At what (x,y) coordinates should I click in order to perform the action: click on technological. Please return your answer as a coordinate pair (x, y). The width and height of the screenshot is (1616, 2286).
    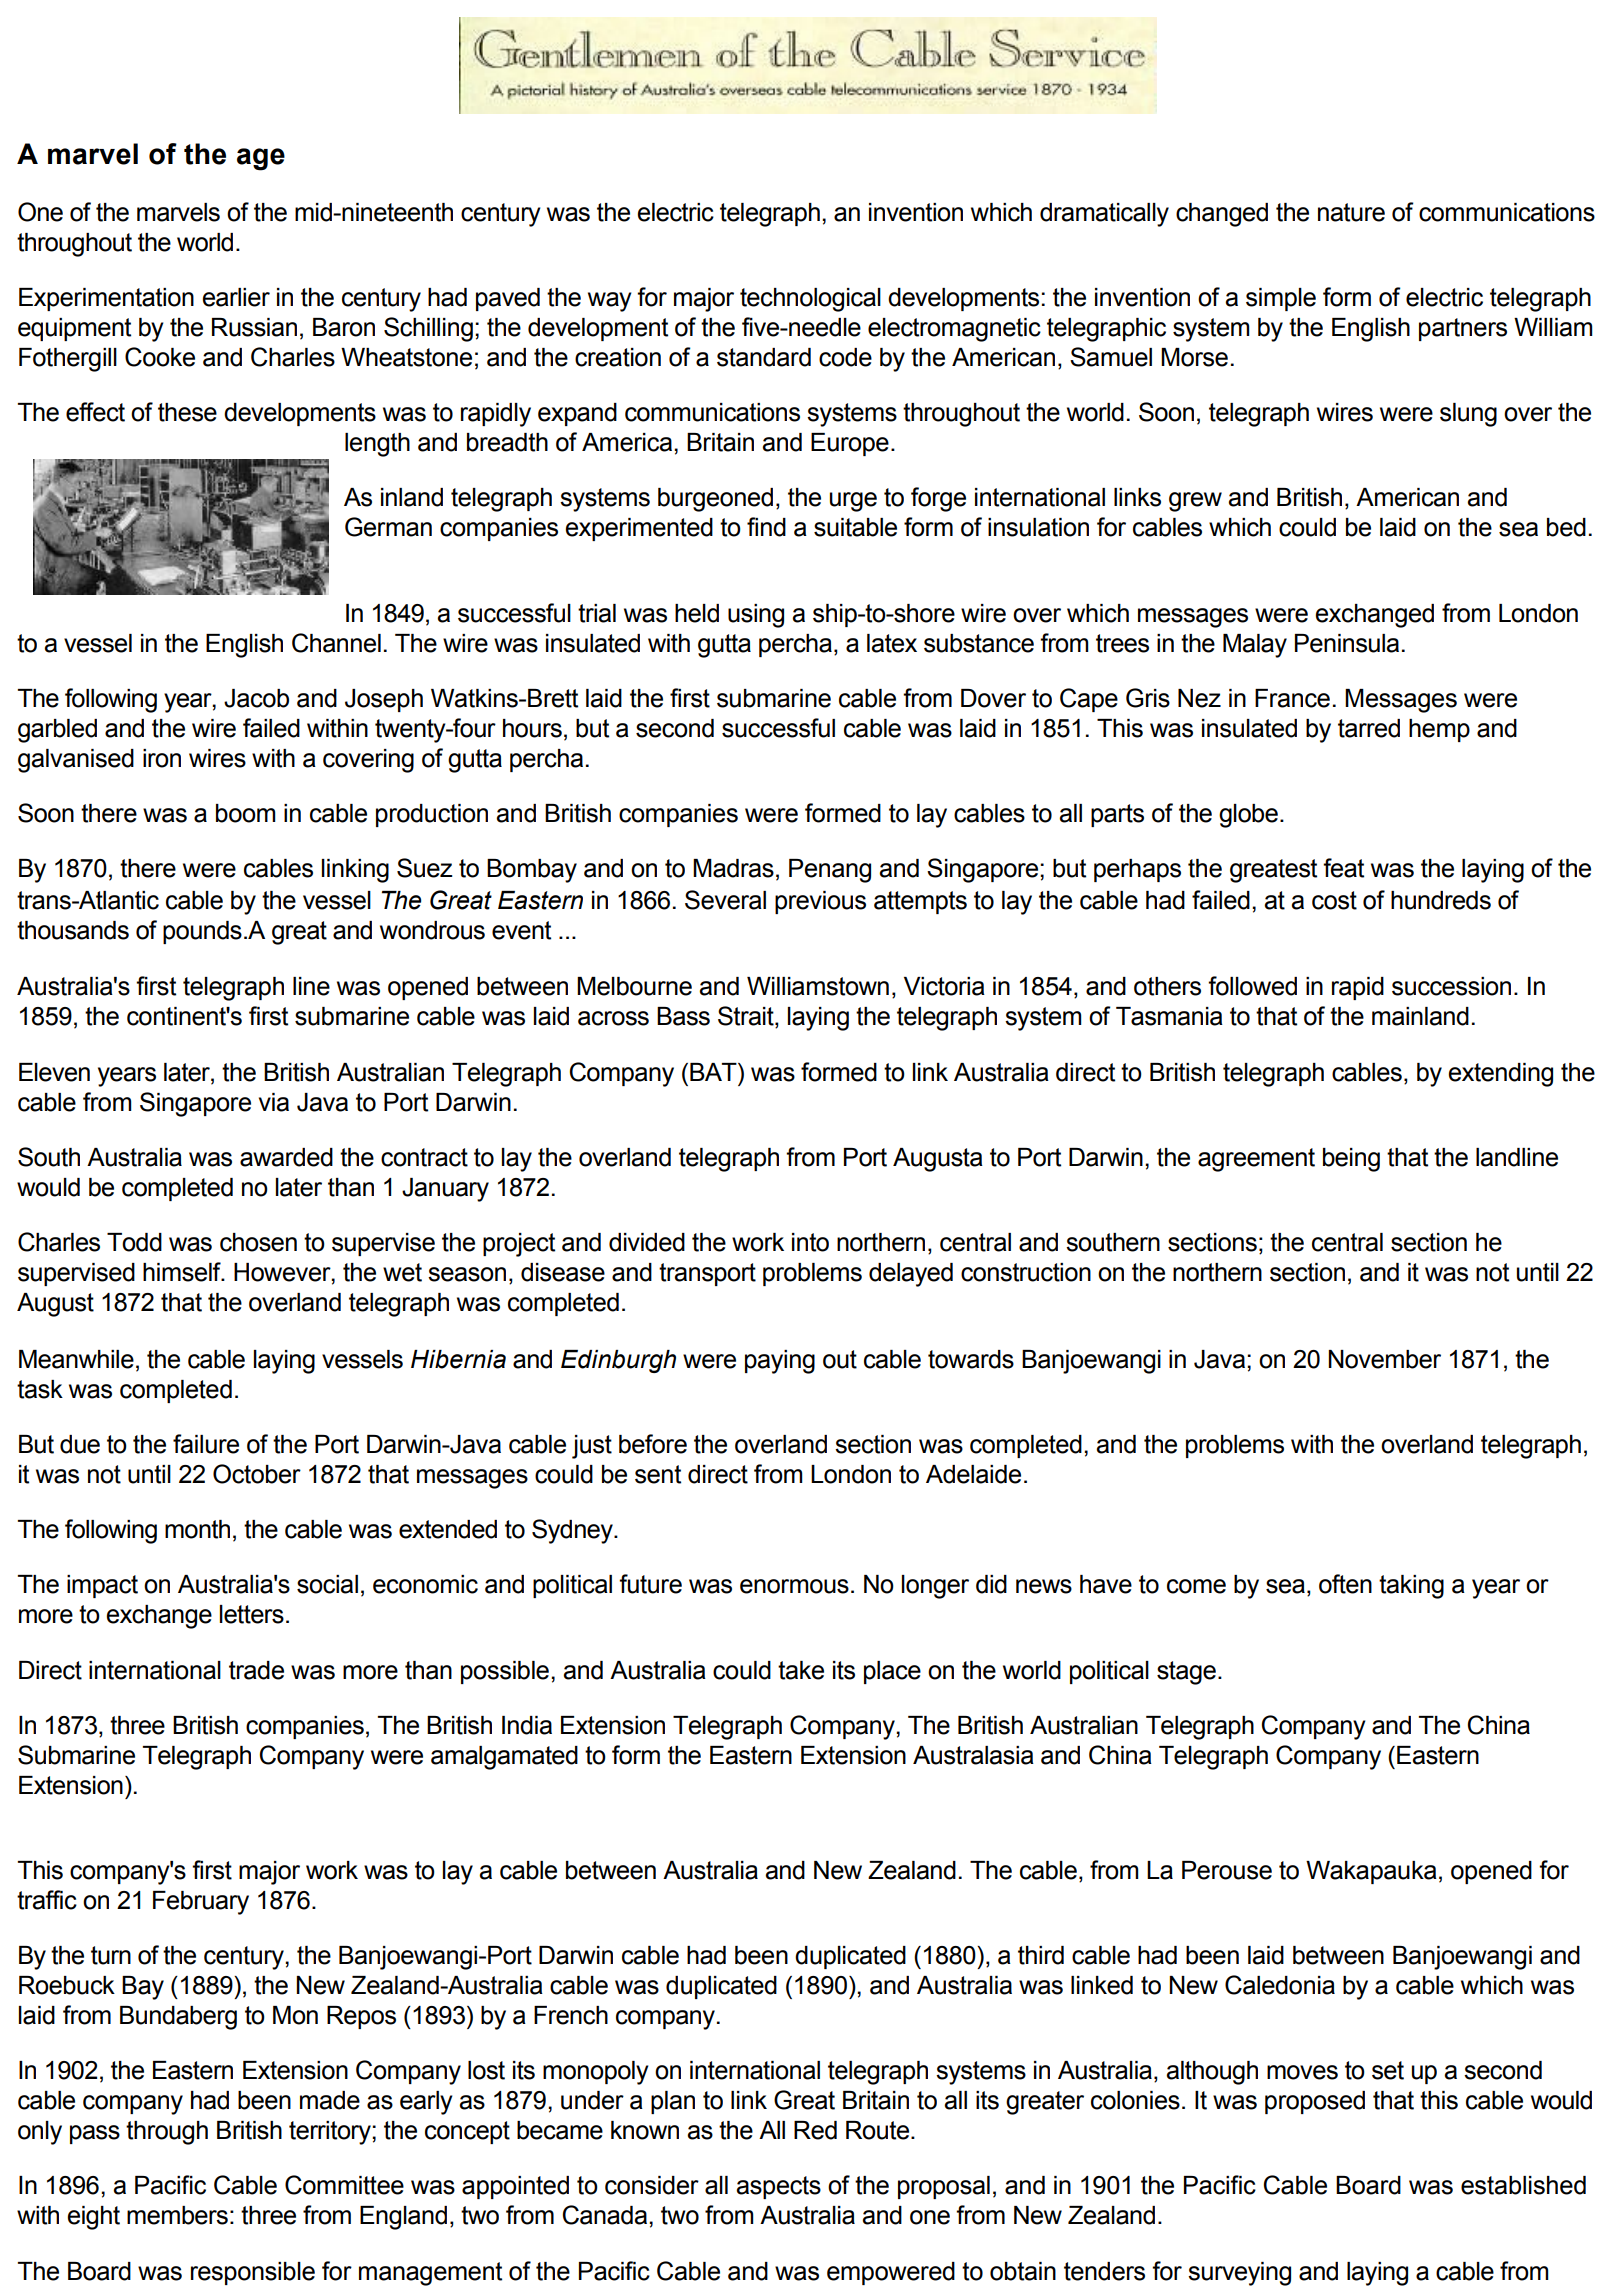
    Looking at the image, I should click on (810, 300).
